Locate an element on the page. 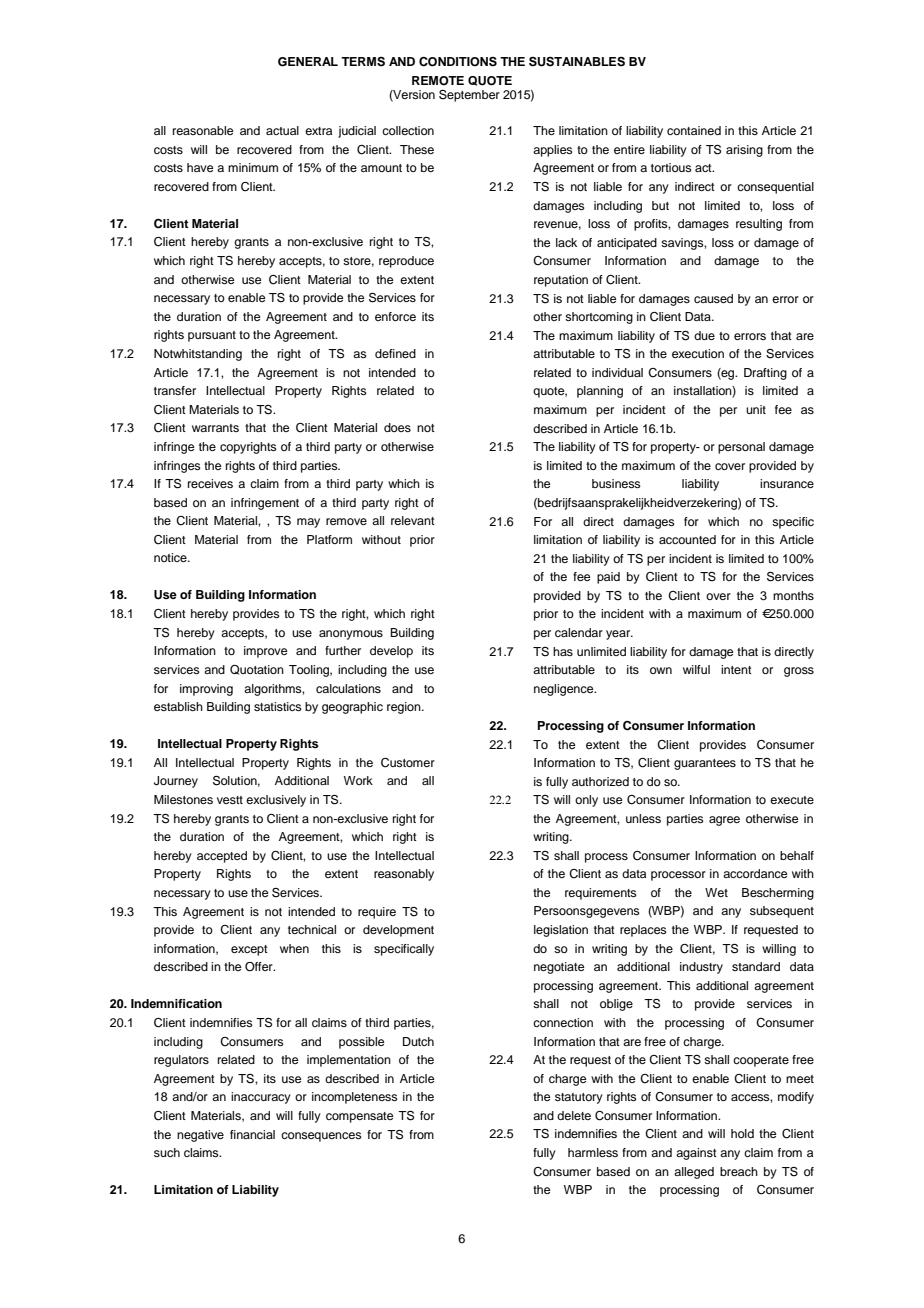 Image resolution: width=924 pixels, height=1308 pixels. financial is located at coordinates (252, 1134).
